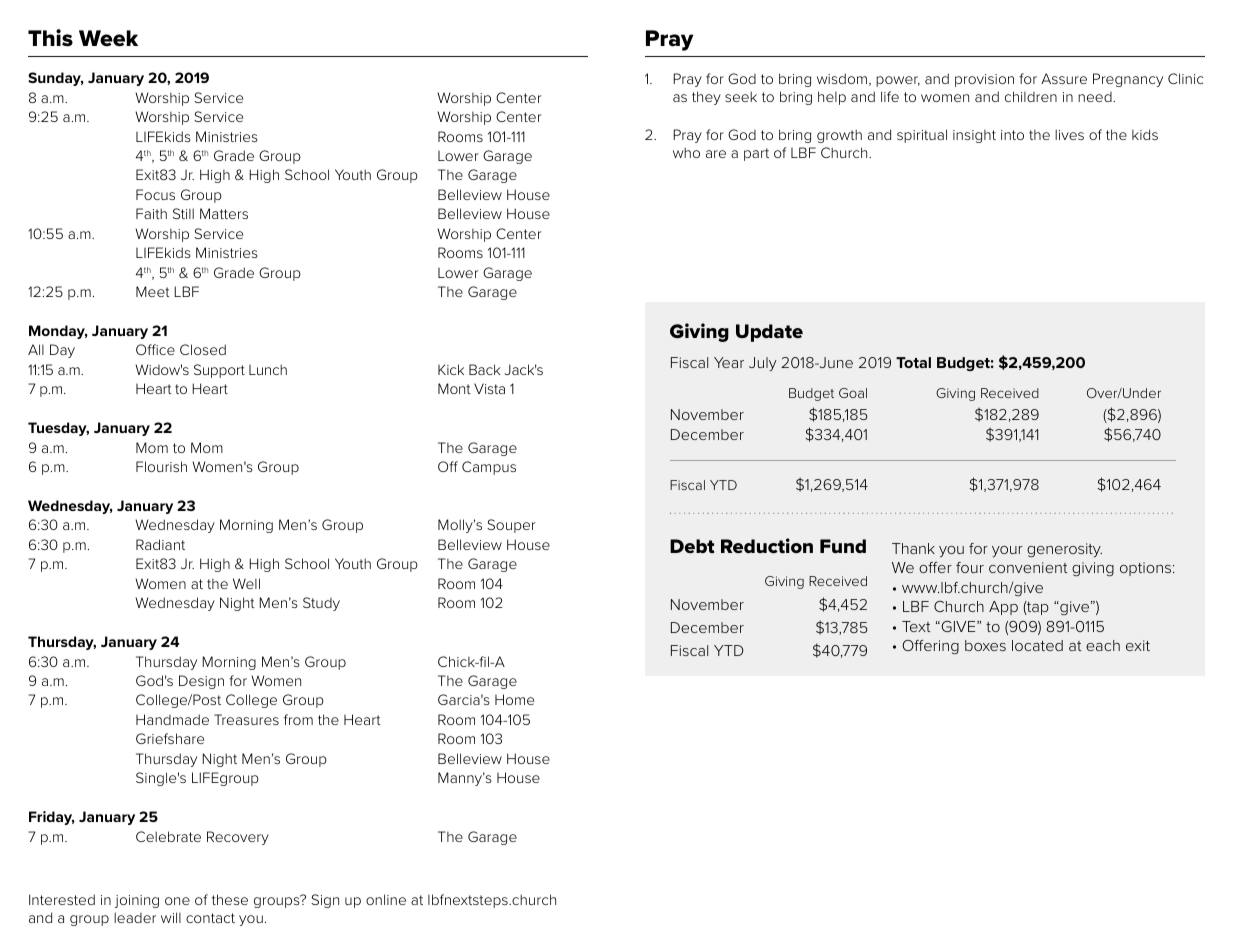 The height and width of the image is (952, 1233). What do you see at coordinates (386, 899) in the image?
I see `online` at bounding box center [386, 899].
